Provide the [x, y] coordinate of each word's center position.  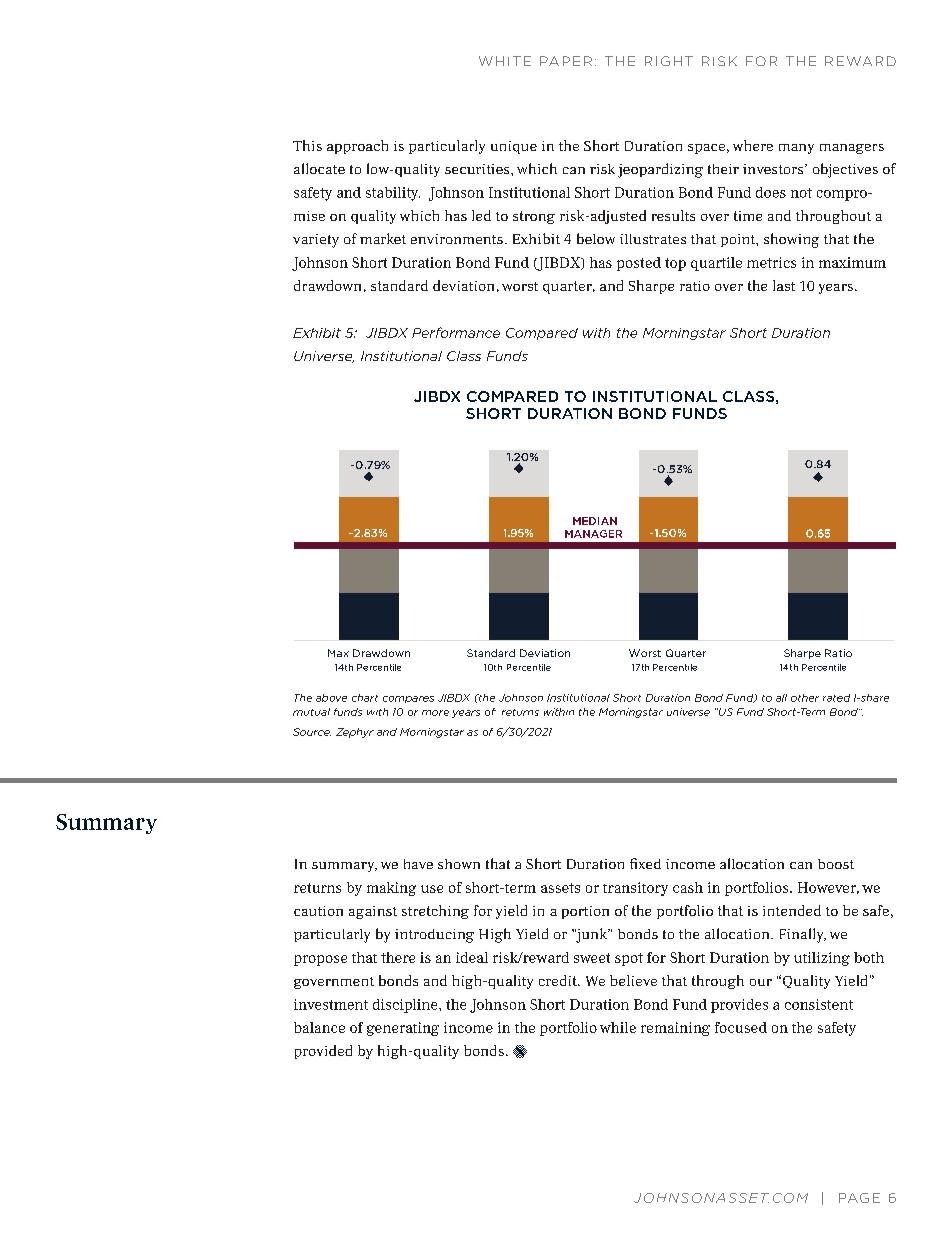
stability [393, 194]
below [596, 238]
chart [365, 698]
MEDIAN [595, 521]
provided [323, 1052]
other [805, 698]
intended [792, 910]
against [373, 912]
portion [585, 912]
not [801, 193]
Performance [456, 332]
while [618, 1027]
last [784, 285]
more [435, 713]
